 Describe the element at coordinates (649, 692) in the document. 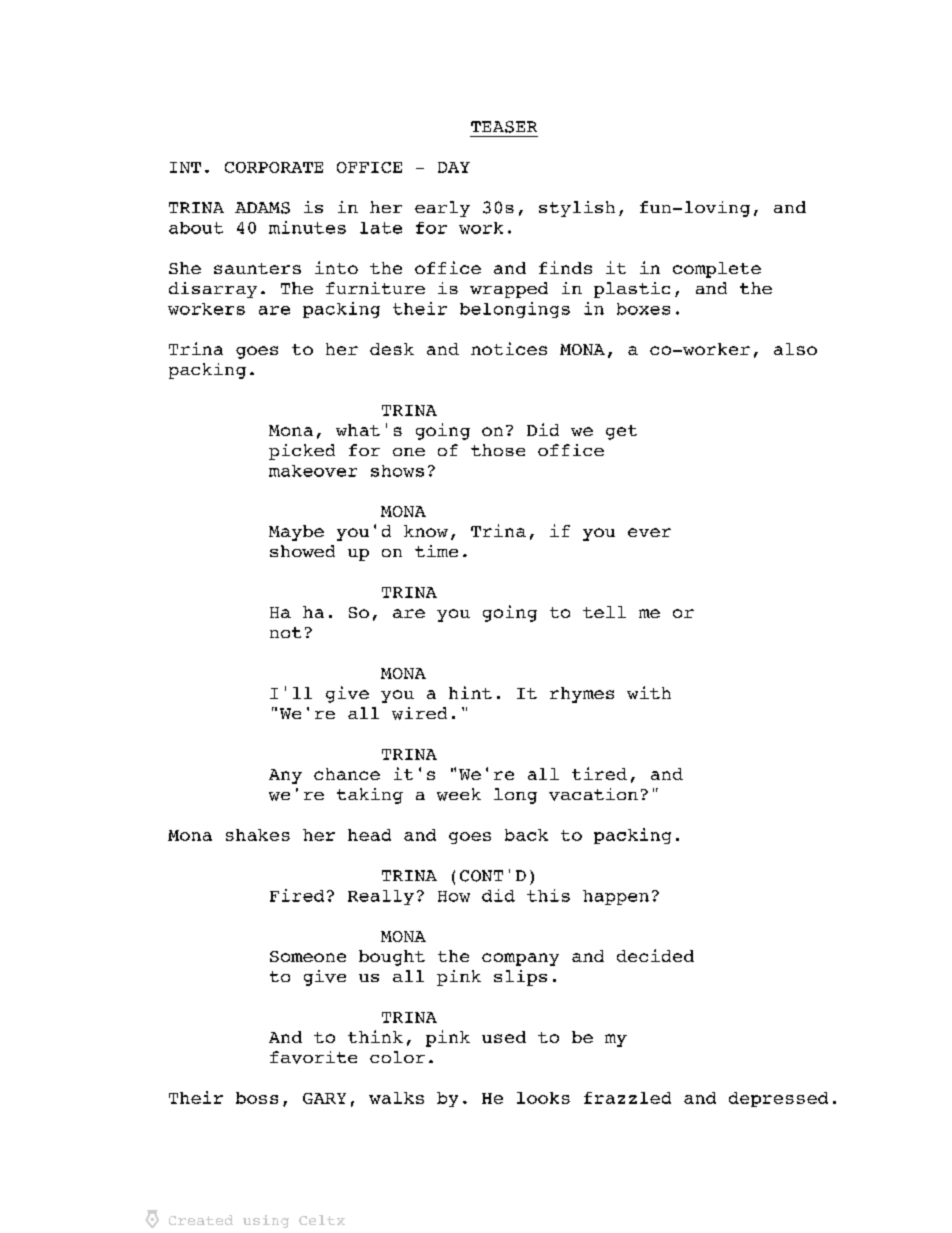

I see `with` at that location.
